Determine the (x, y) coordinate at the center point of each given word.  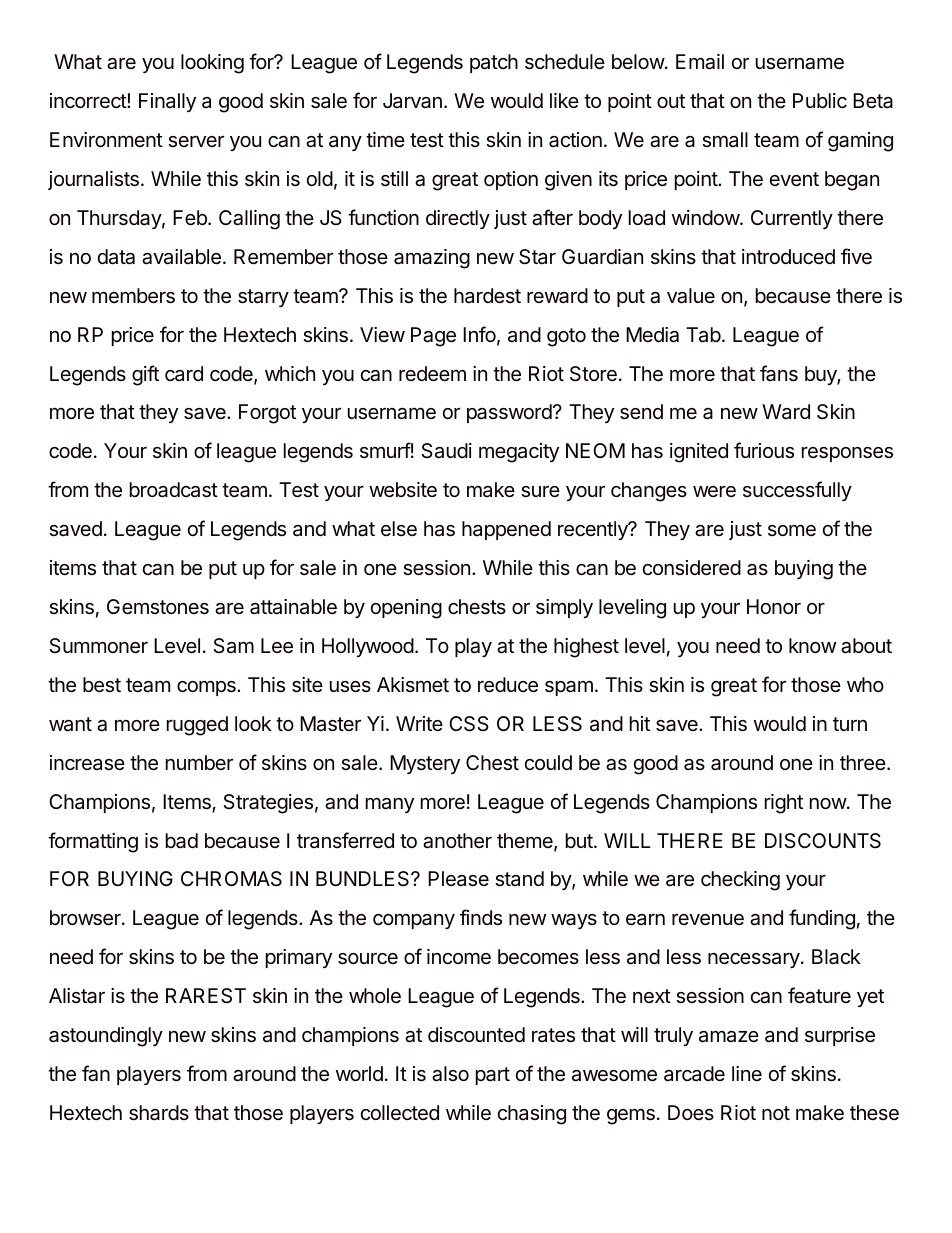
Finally (167, 102)
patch (494, 63)
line (747, 1073)
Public (820, 100)
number (199, 762)
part (493, 1076)
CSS (469, 724)
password (509, 413)
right (784, 804)
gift (145, 375)
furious (764, 450)
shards (159, 1113)
